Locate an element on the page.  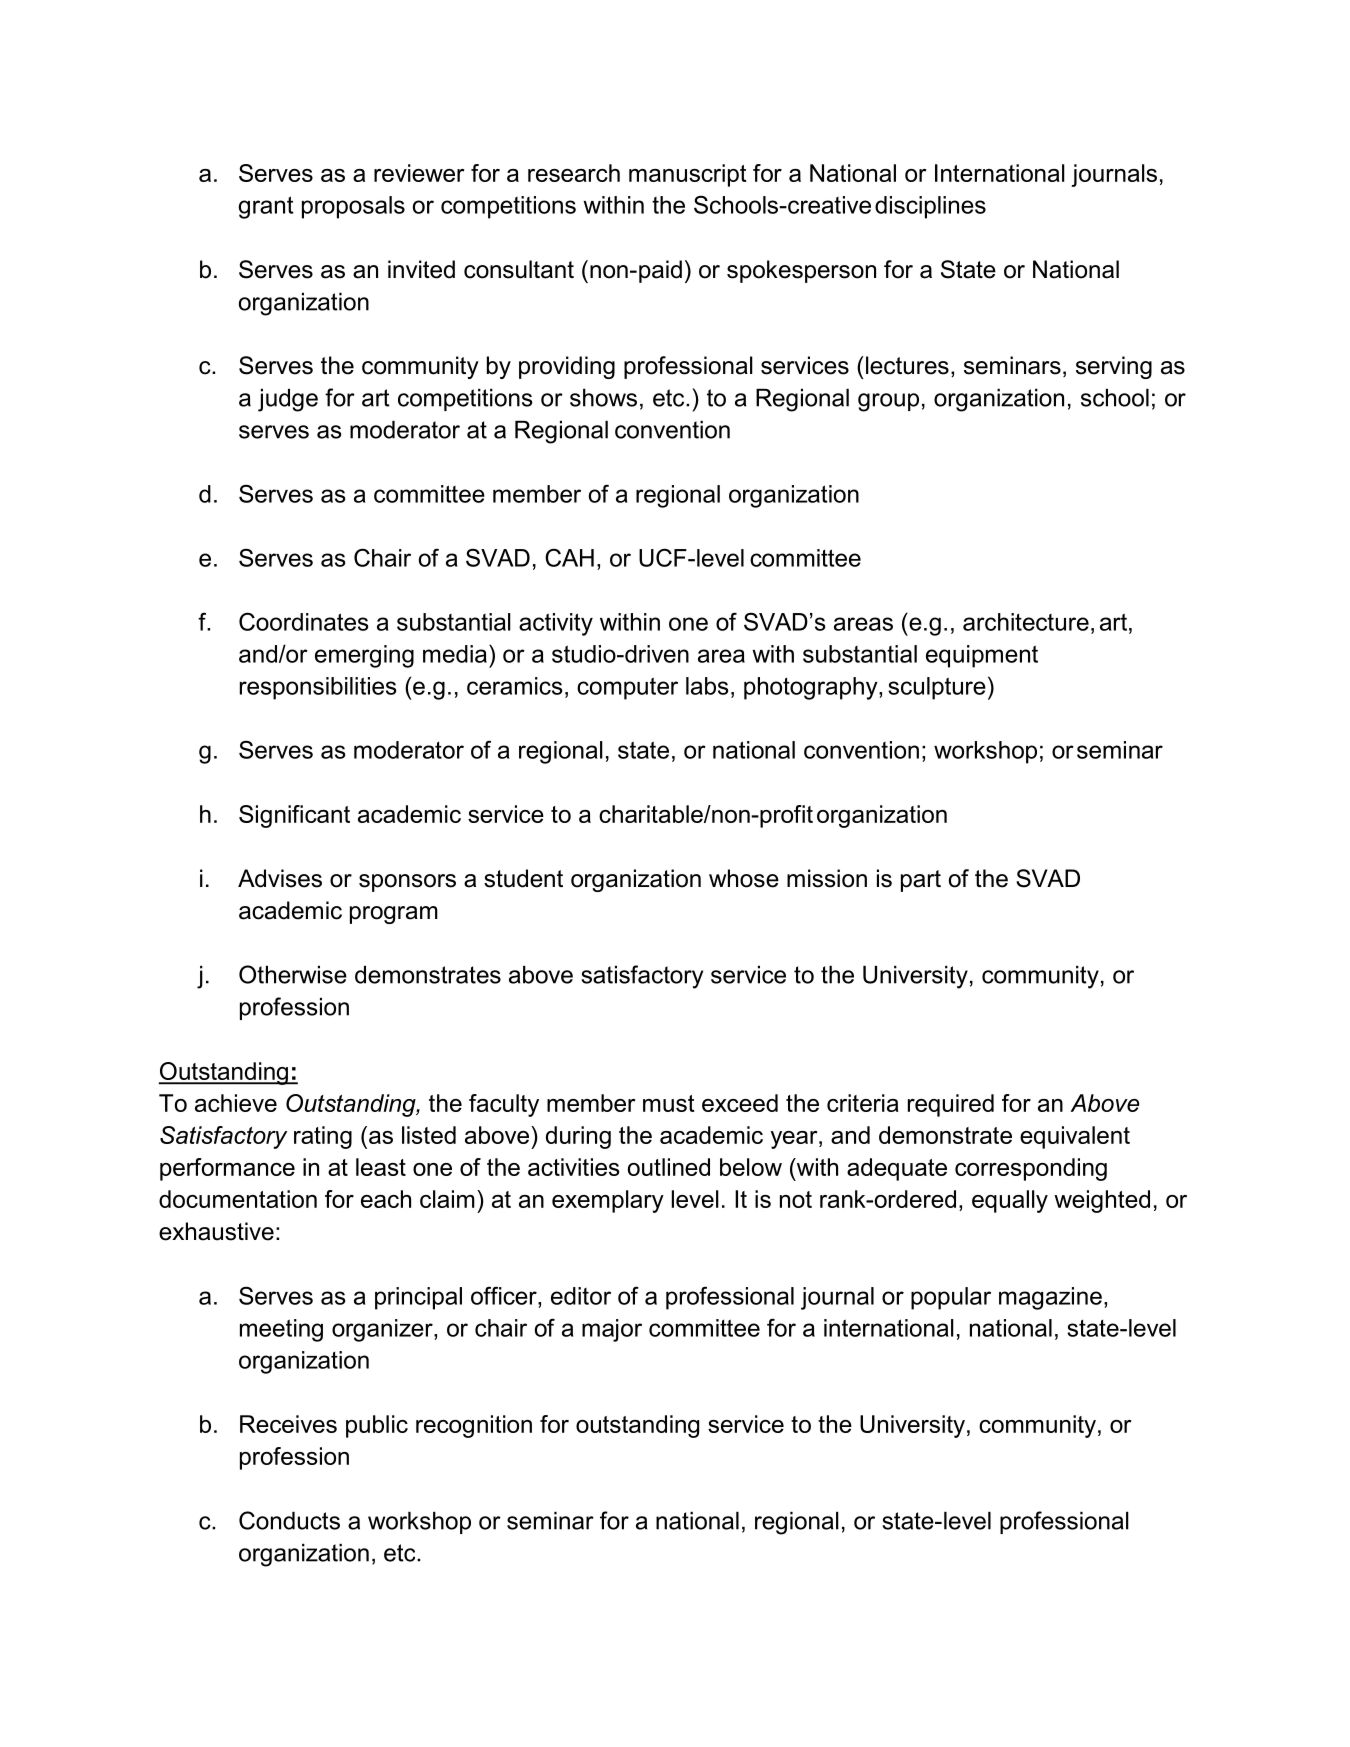
proposals is located at coordinates (353, 207).
